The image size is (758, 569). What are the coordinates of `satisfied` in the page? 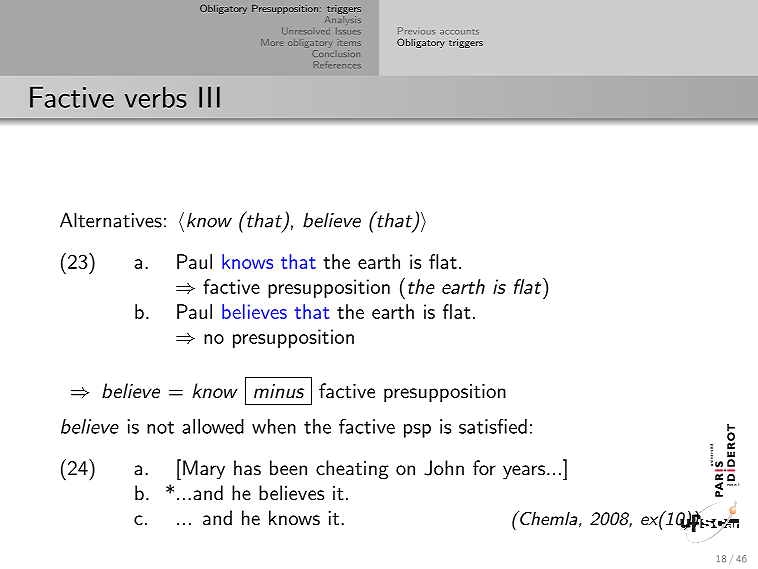 It's located at (493, 426).
